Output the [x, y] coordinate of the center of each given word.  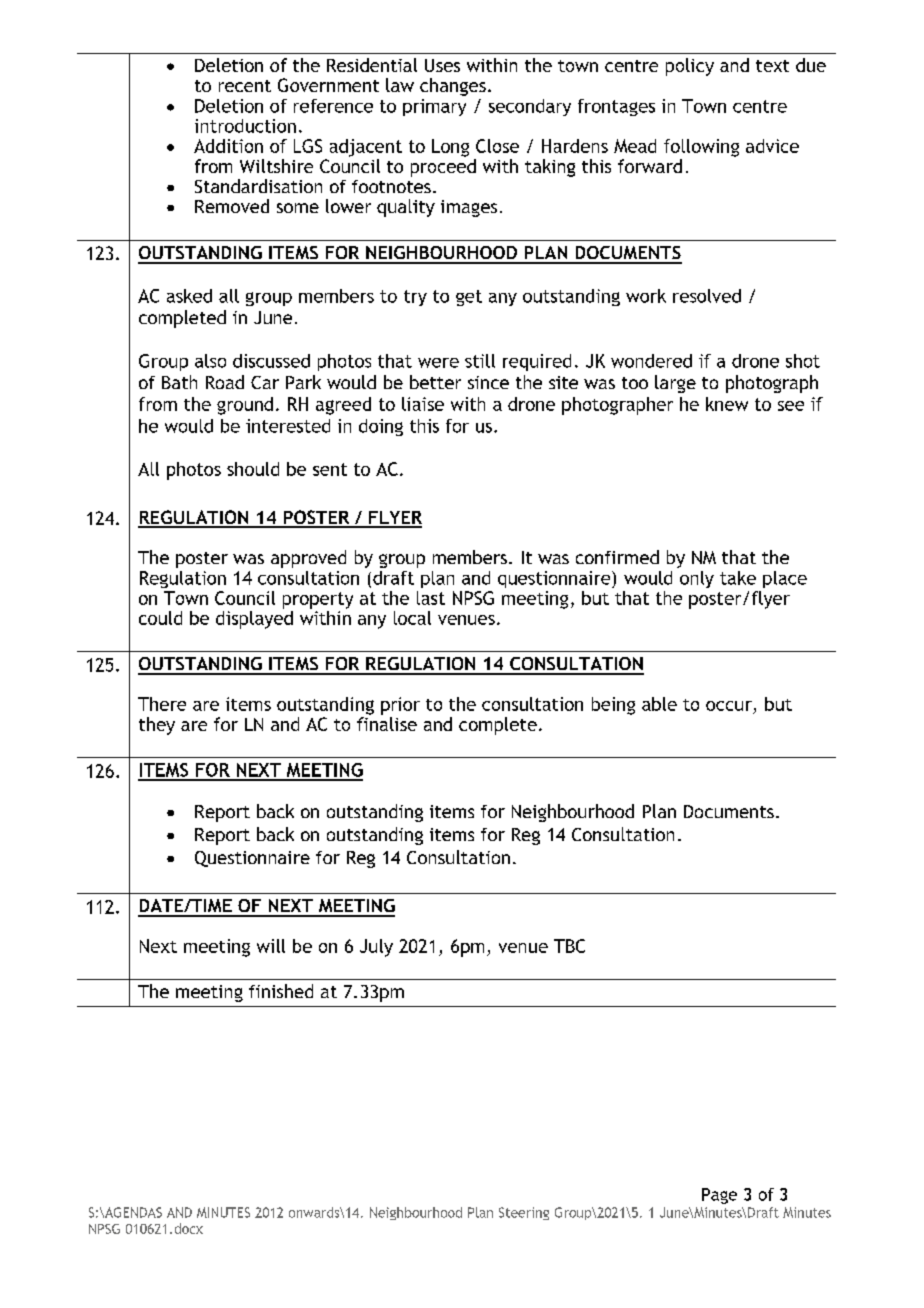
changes [453, 87]
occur [729, 706]
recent [245, 86]
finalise [387, 724]
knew [727, 404]
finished [281, 991]
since [488, 382]
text [772, 66]
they [157, 726]
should [253, 469]
